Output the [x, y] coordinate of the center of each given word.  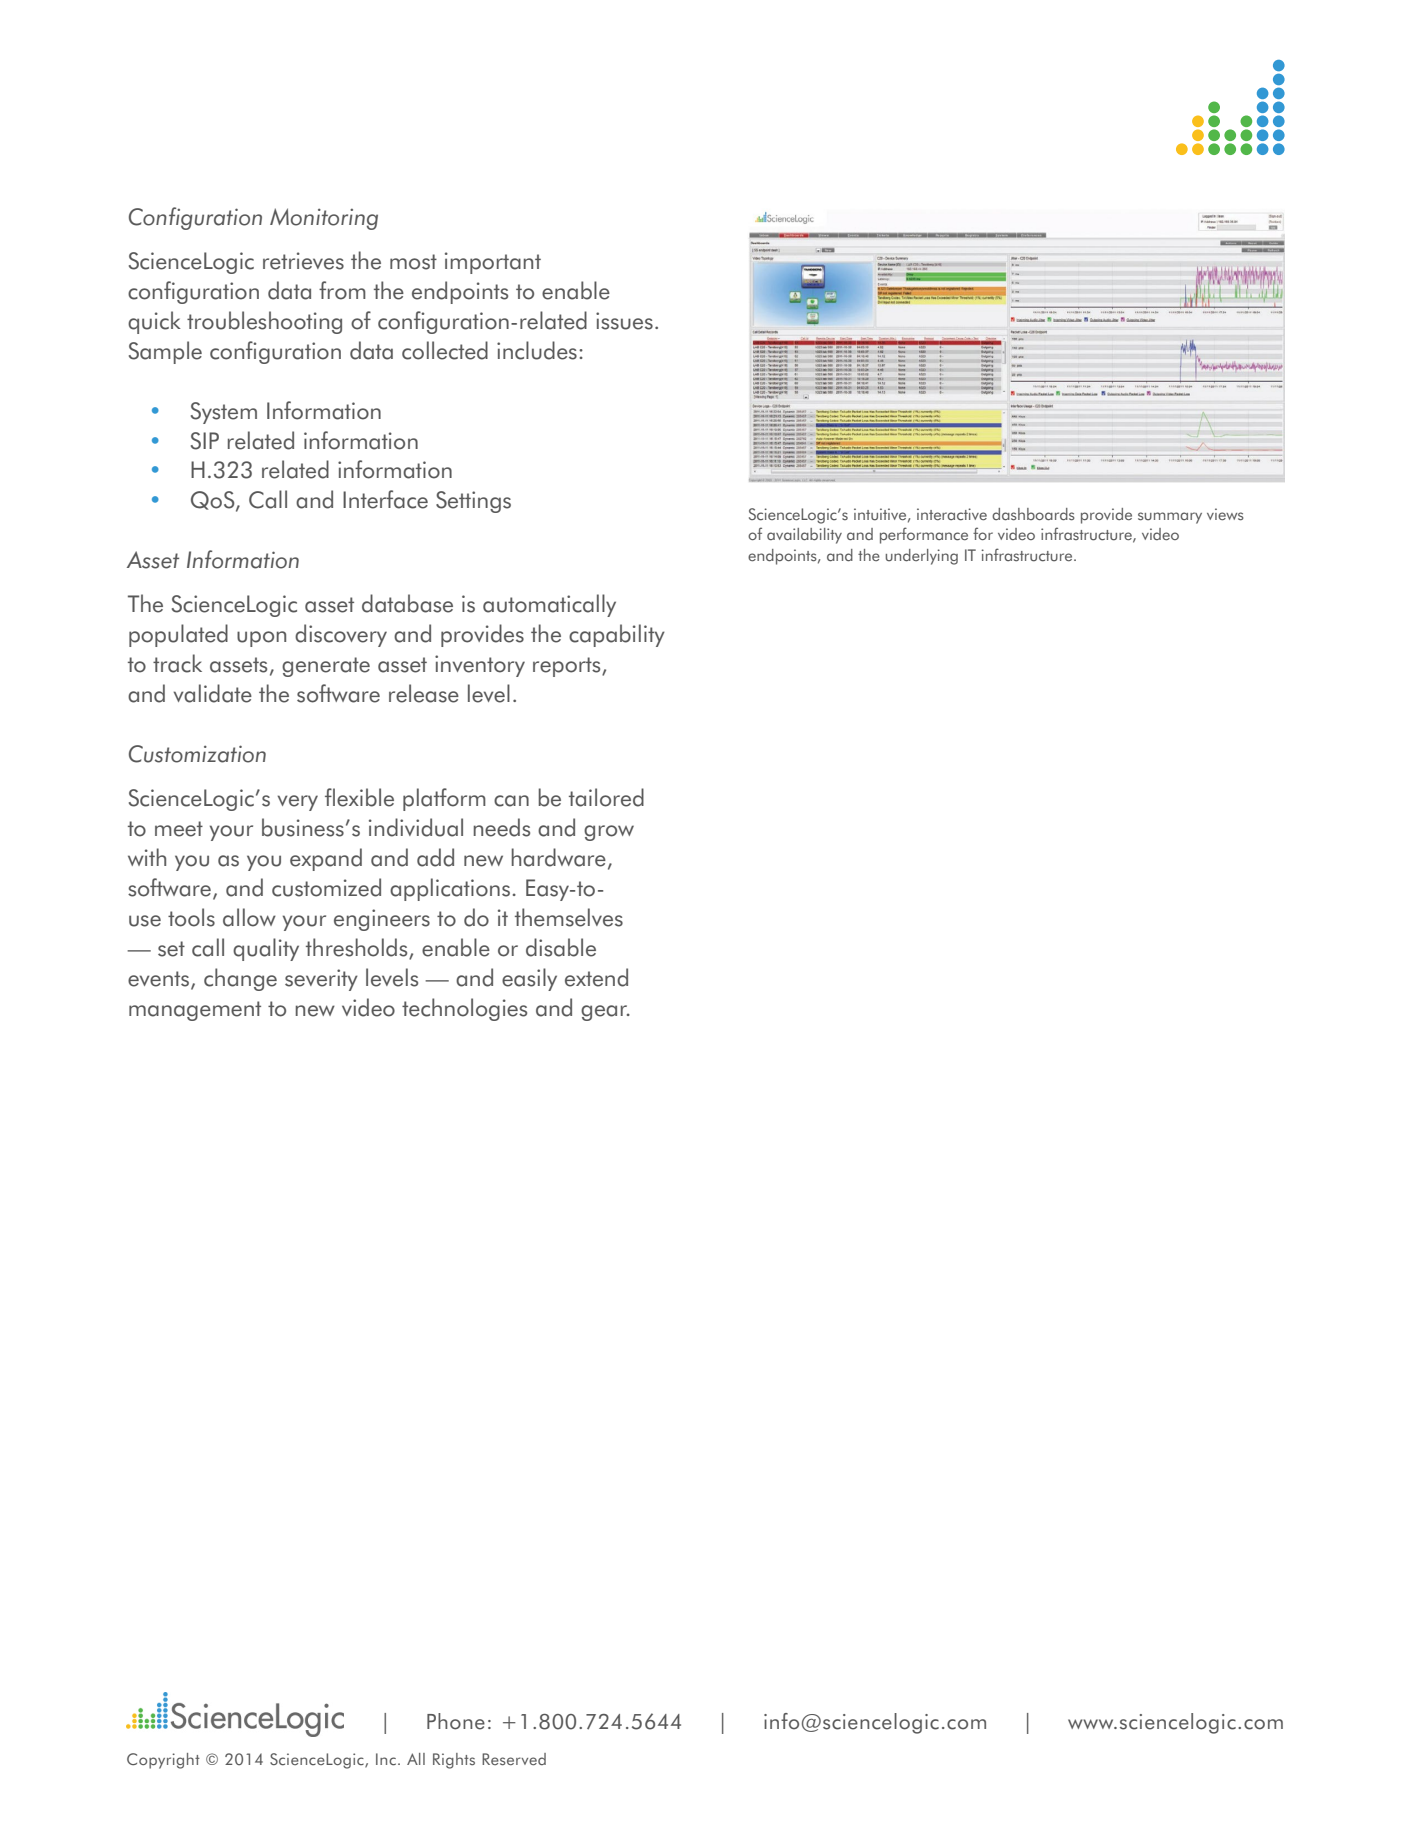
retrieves [303, 261]
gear [605, 1013]
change [240, 979]
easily [529, 979]
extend [596, 977]
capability [617, 635]
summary [1170, 518]
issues [624, 321]
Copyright [163, 1761]
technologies [464, 1009]
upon [261, 639]
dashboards [1033, 514]
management [195, 1011]
